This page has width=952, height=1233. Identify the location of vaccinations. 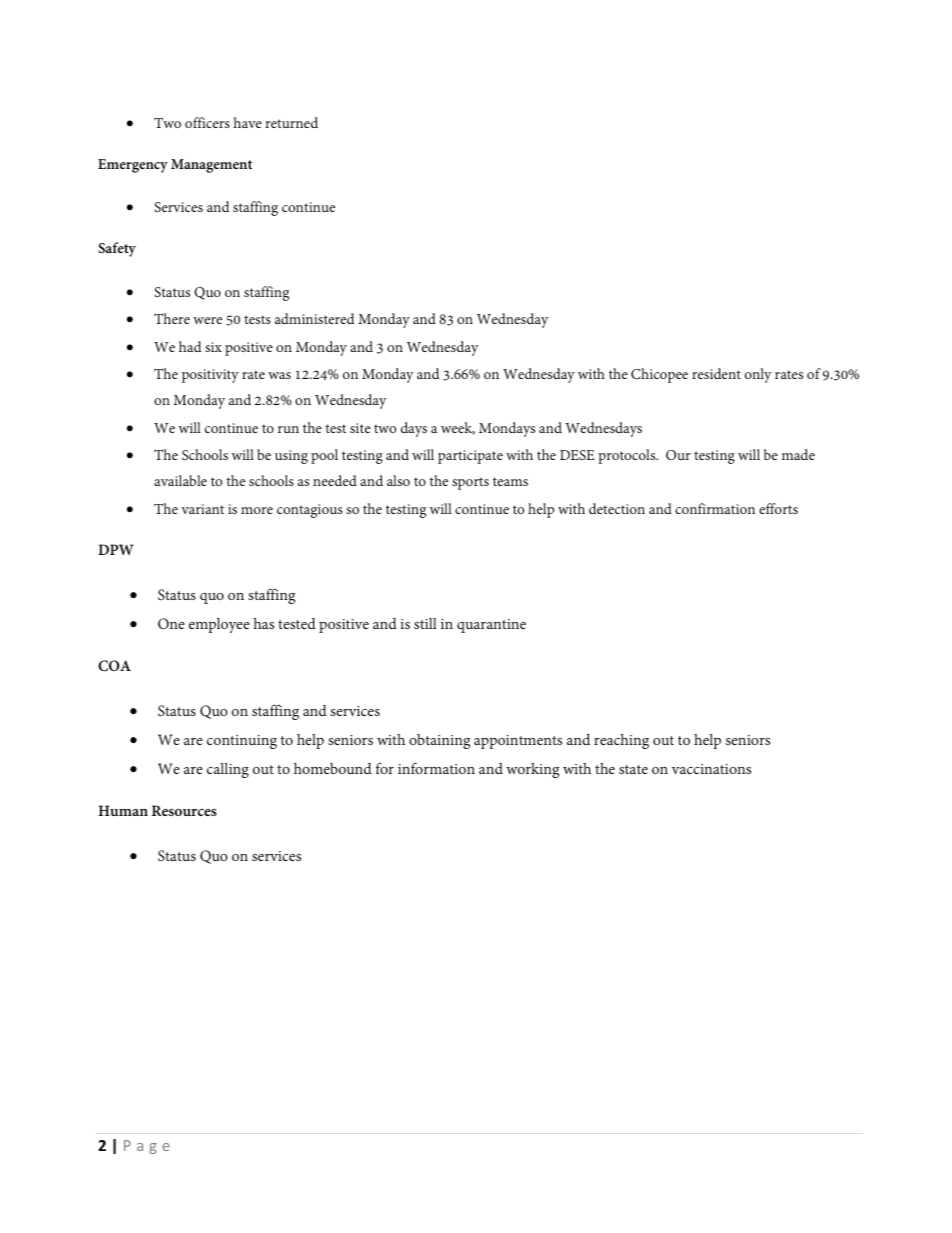
(711, 769).
